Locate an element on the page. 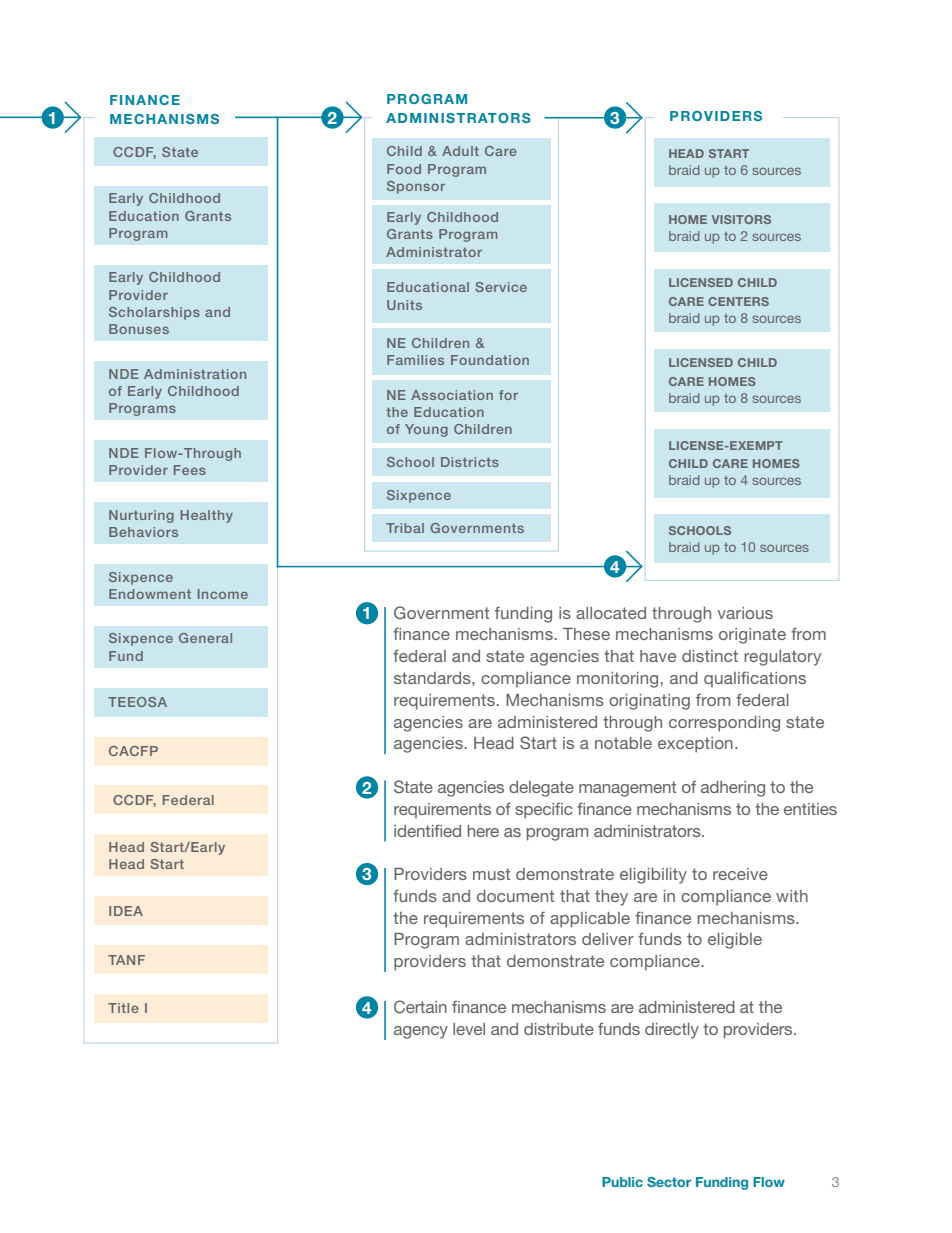 This page has height=1233, width=952. These is located at coordinates (586, 634).
